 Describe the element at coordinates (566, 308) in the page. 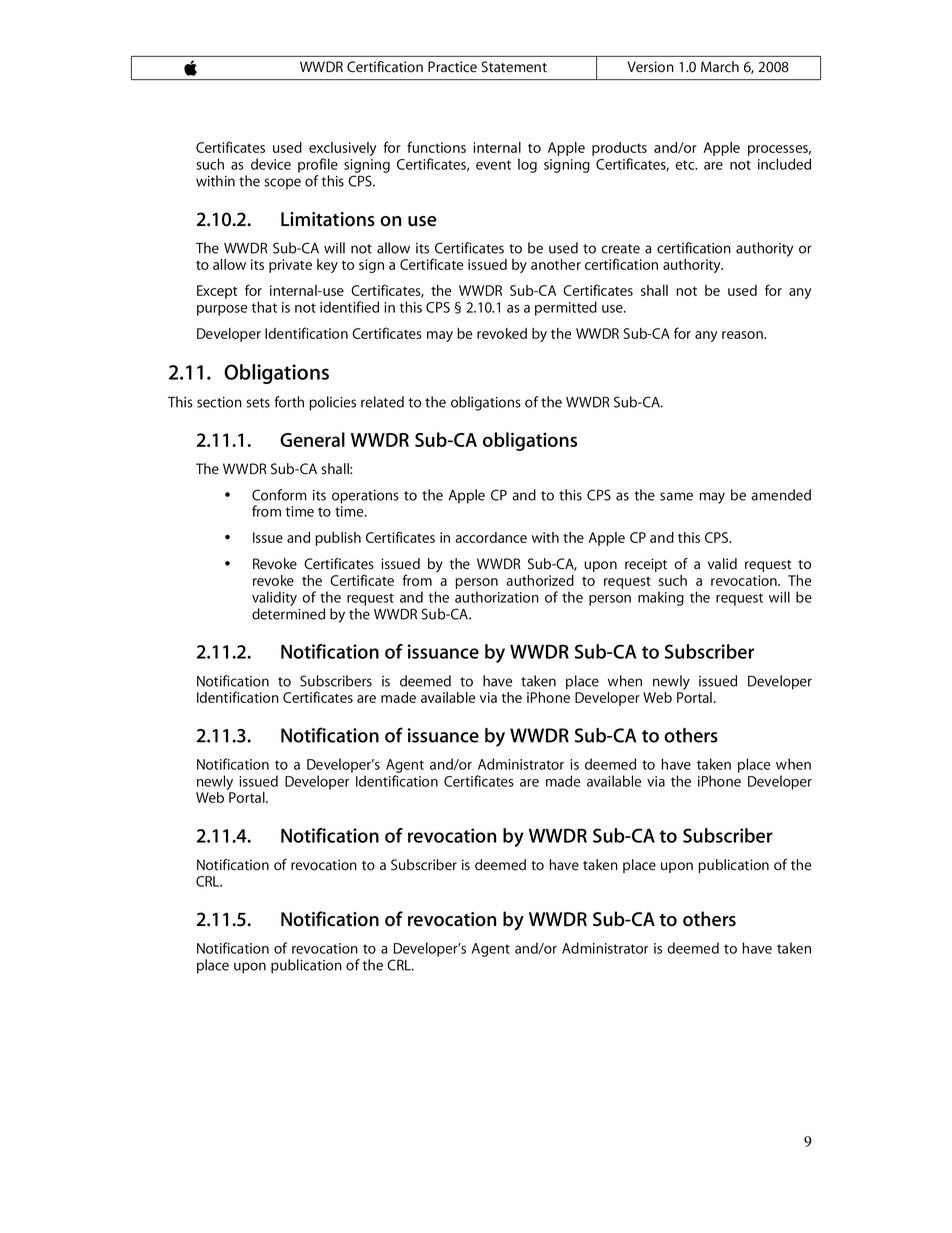

I see `permitted` at that location.
